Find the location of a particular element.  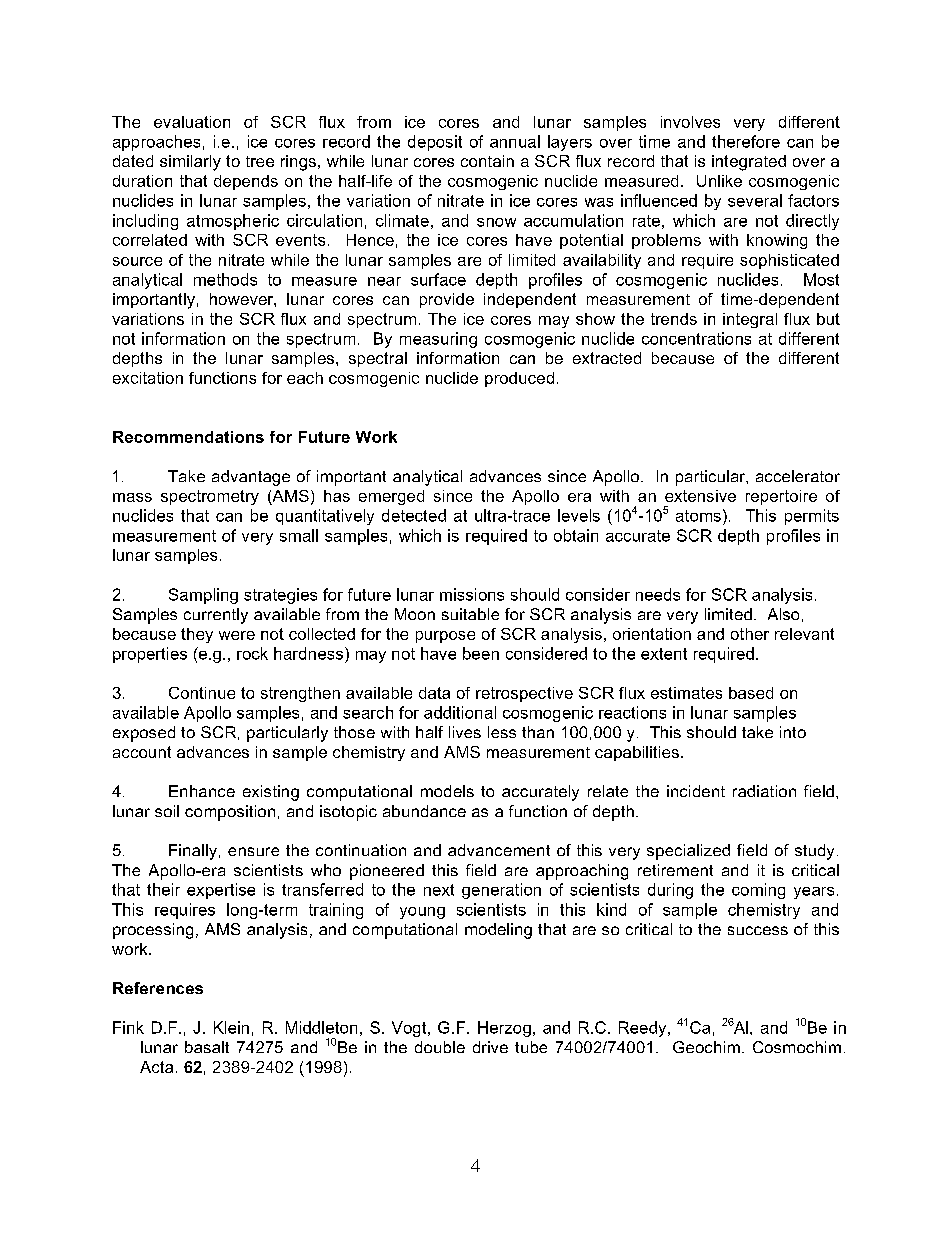

drive is located at coordinates (490, 1047).
